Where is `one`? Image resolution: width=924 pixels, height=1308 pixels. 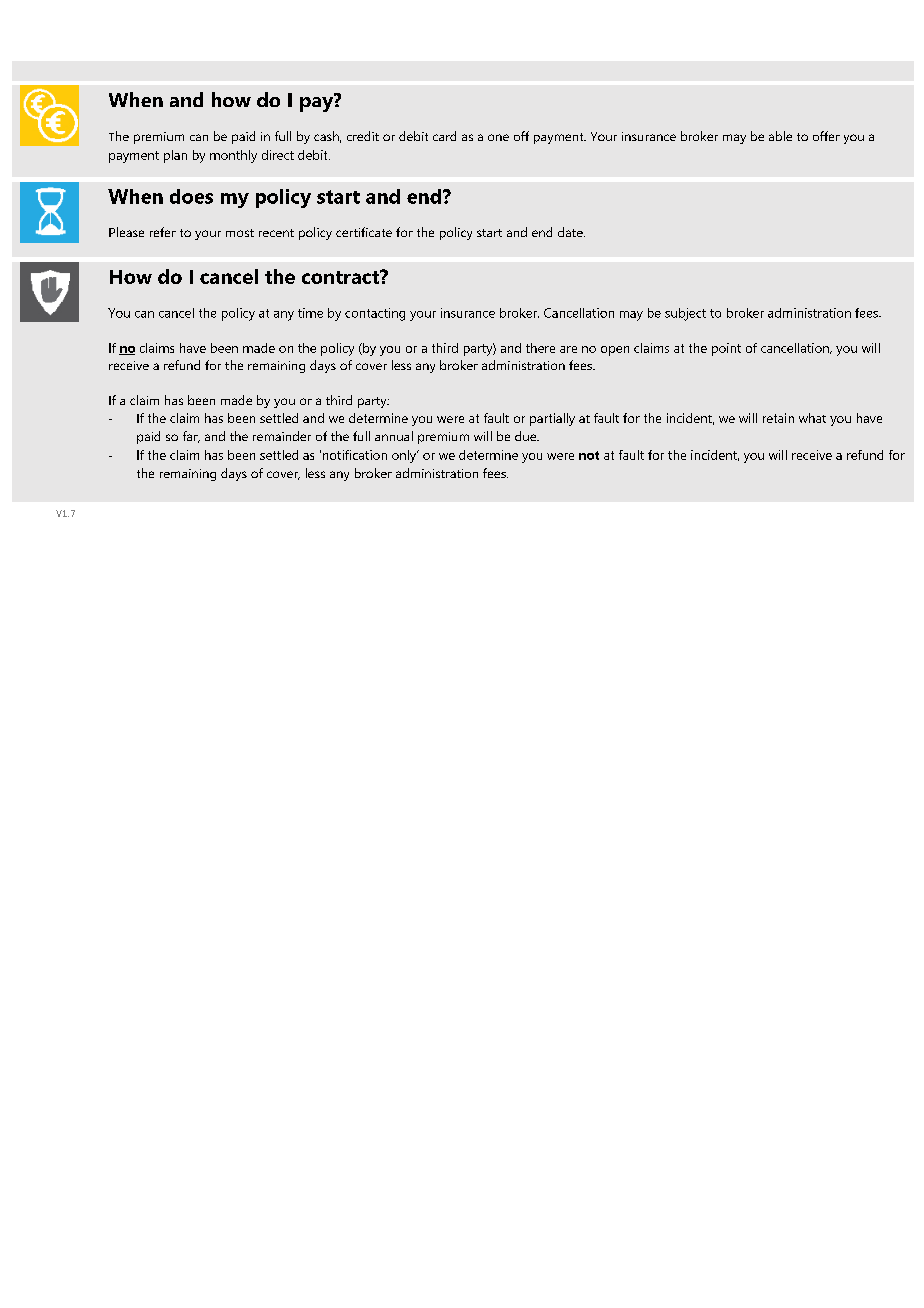
one is located at coordinates (498, 137).
